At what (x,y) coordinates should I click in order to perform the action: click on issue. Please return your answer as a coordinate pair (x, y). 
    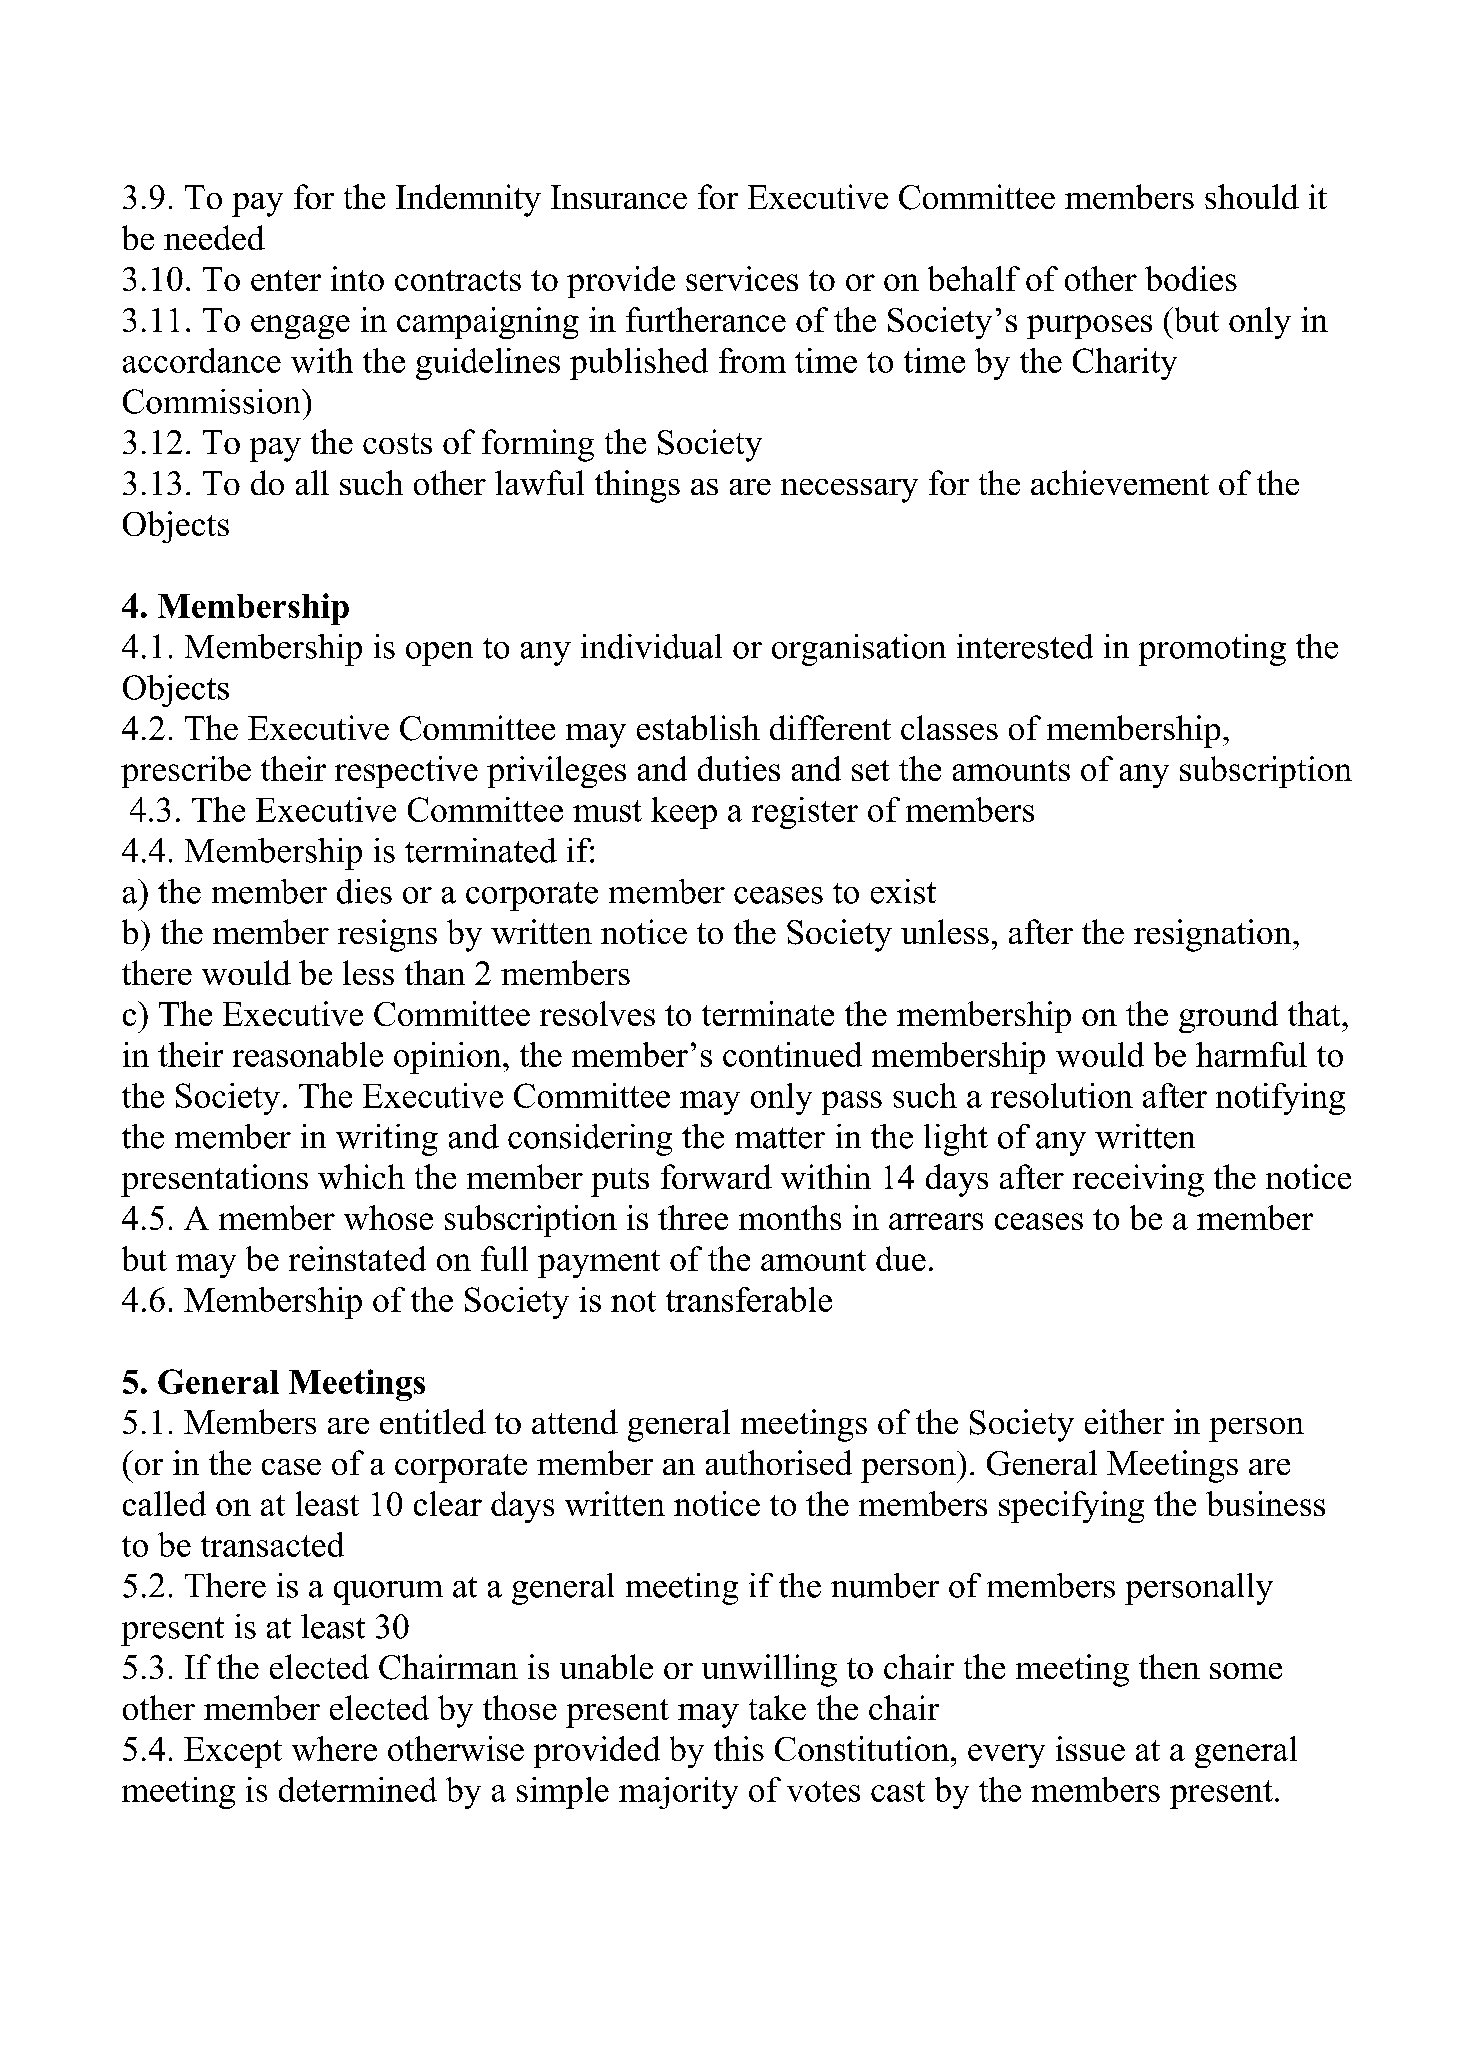
    Looking at the image, I should click on (1090, 1748).
